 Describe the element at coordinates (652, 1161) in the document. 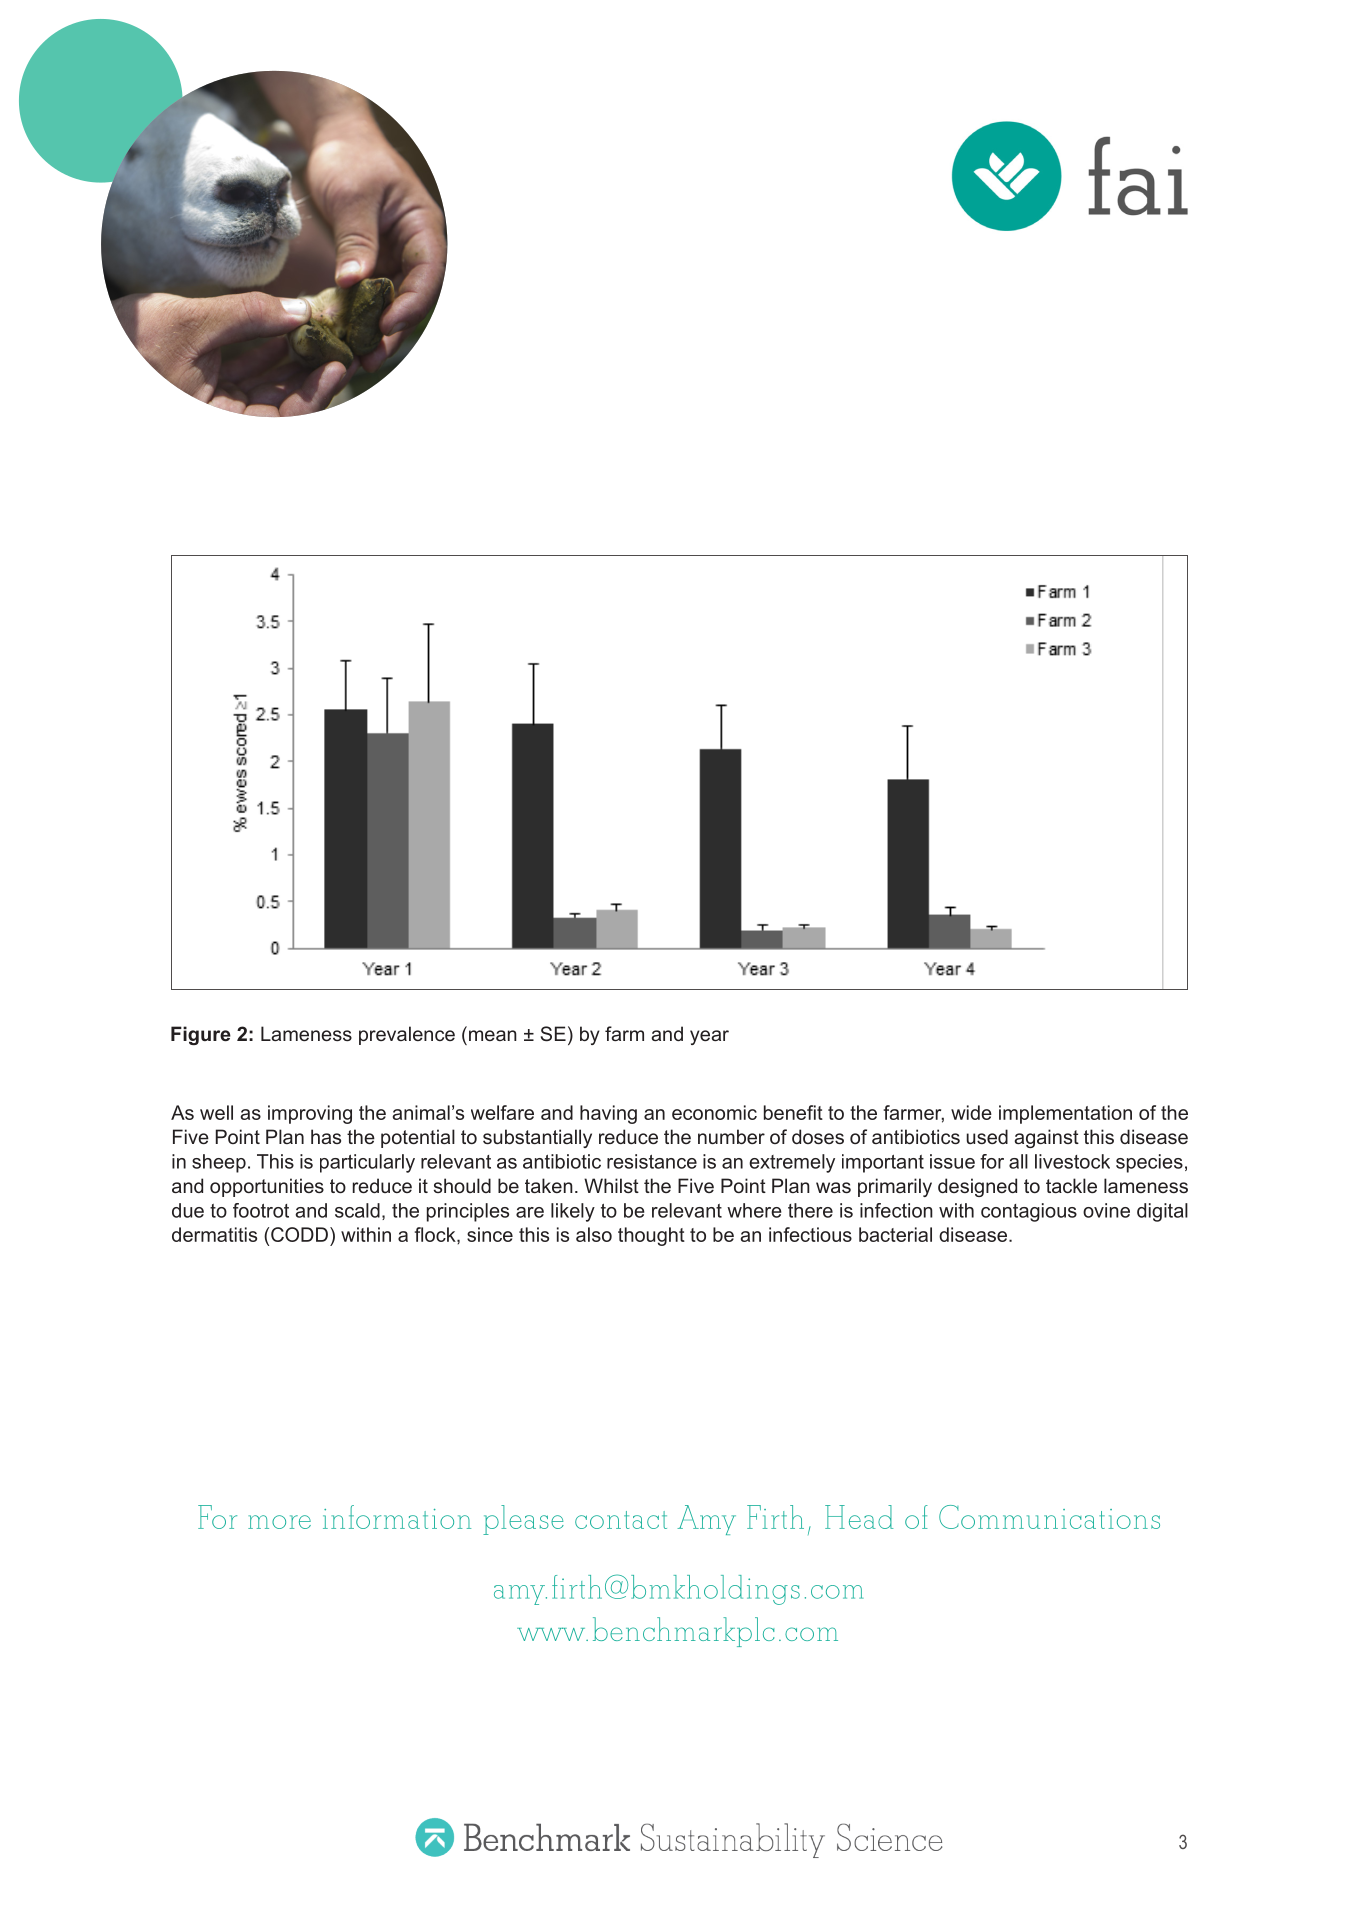

I see `resistance` at that location.
